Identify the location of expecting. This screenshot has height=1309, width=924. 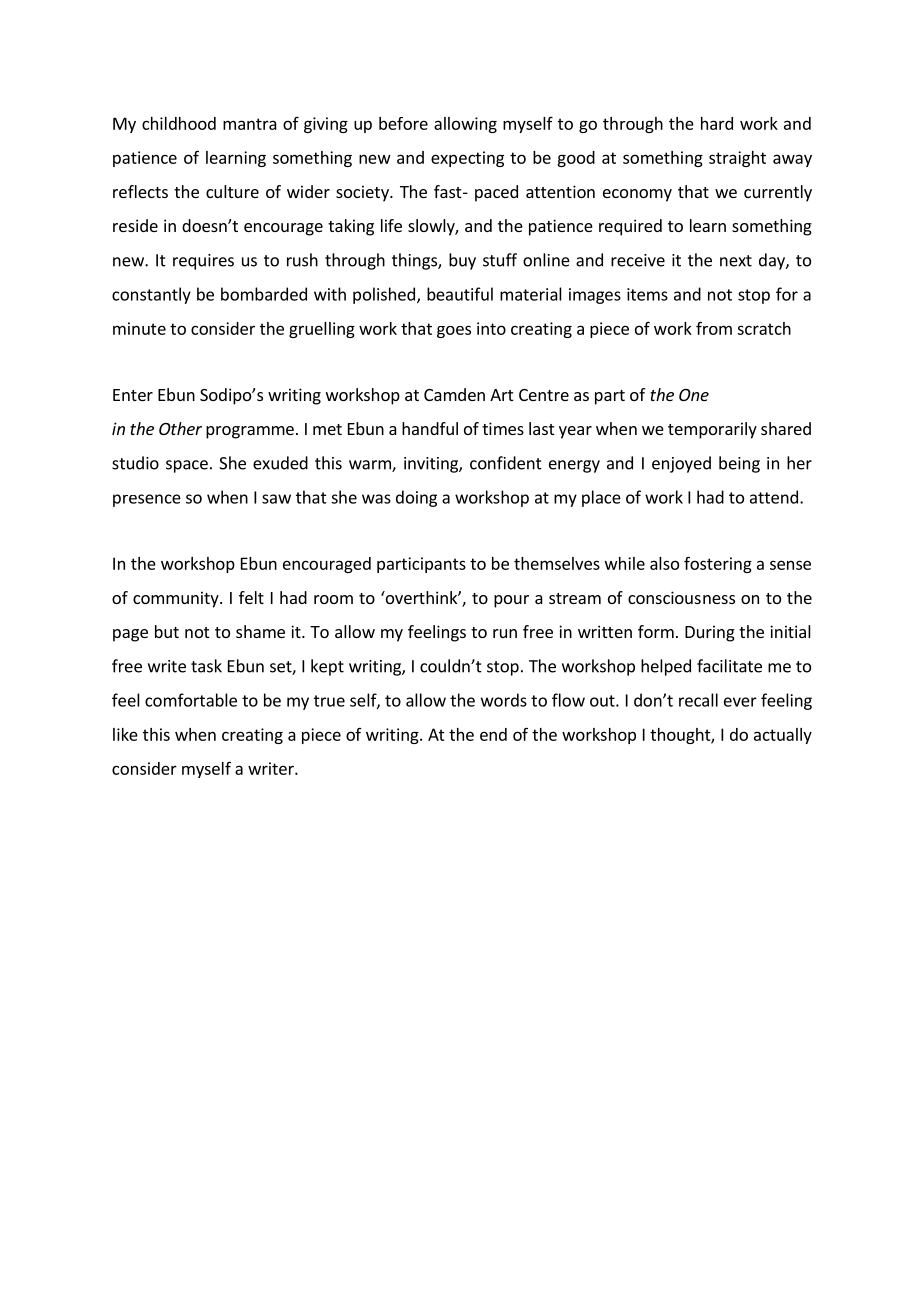
(467, 159).
